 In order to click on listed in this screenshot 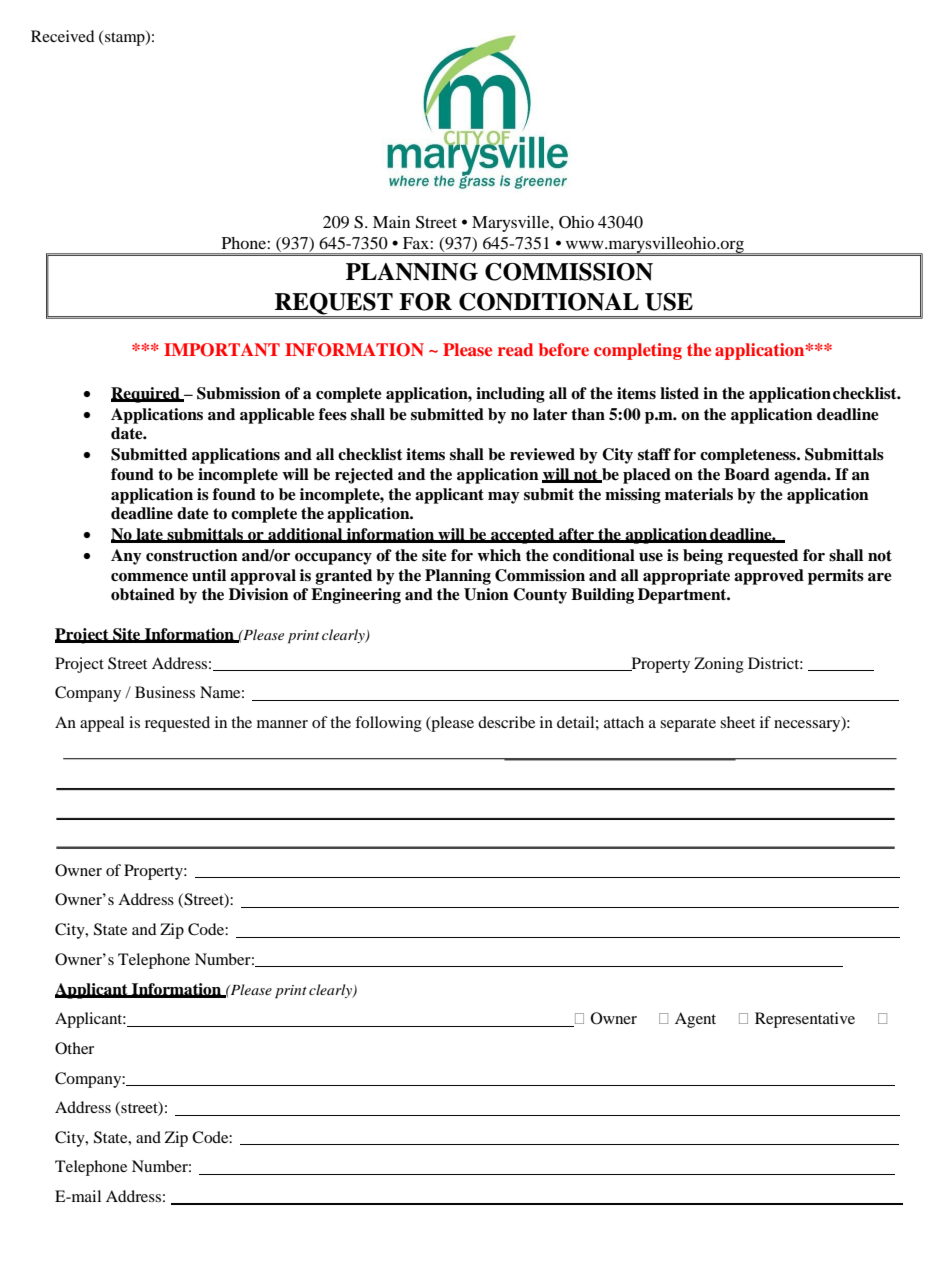, I will do `click(679, 393)`.
